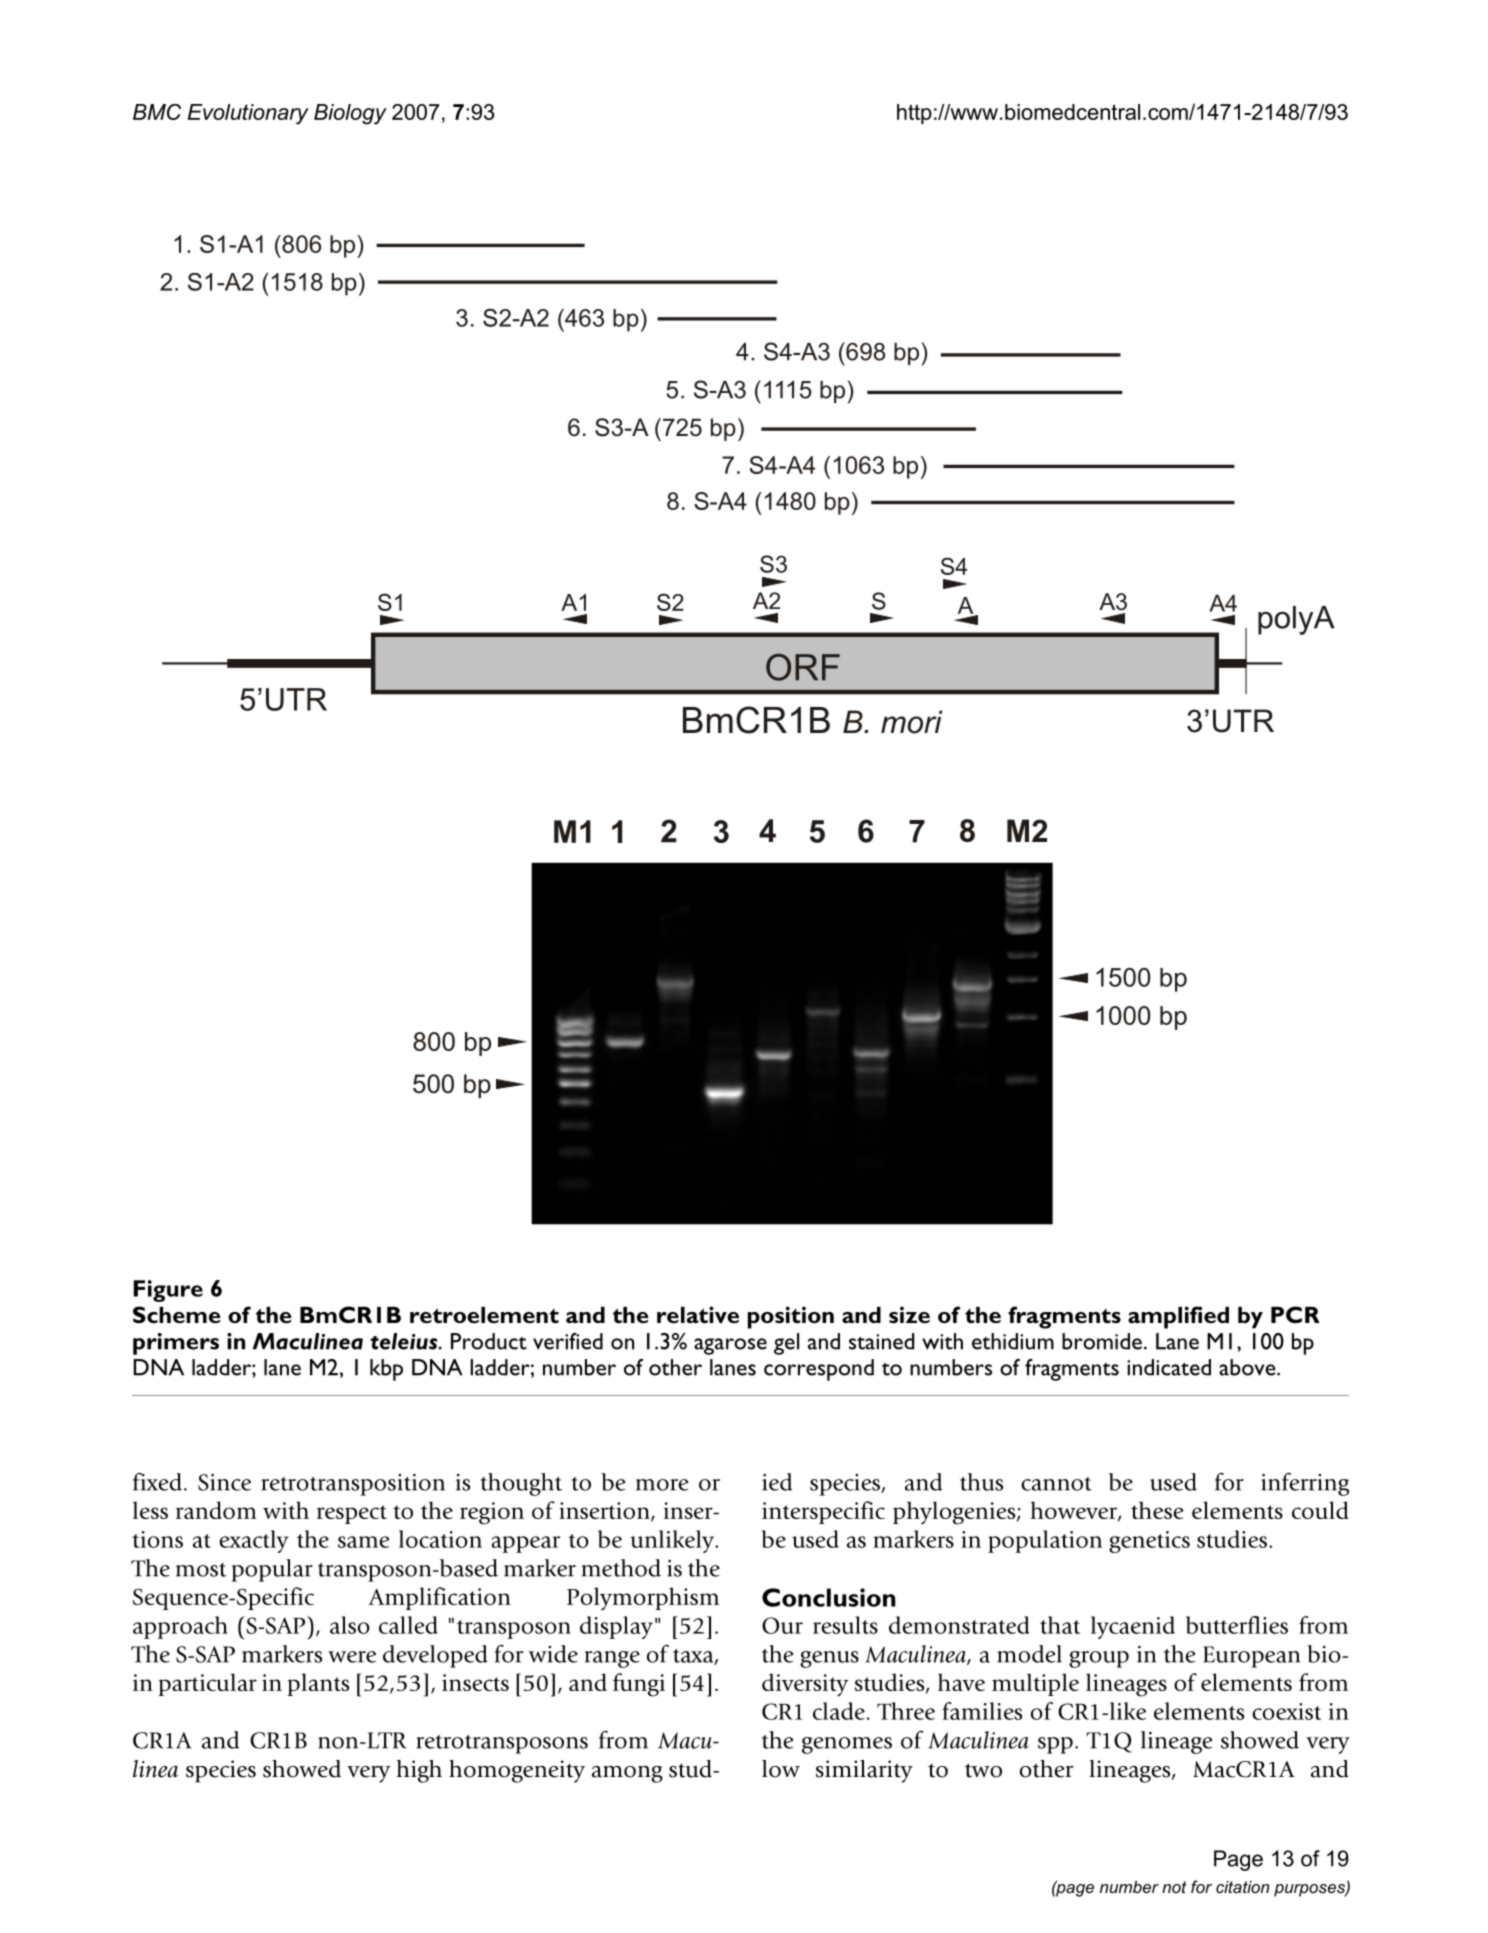 The height and width of the screenshot is (1933, 1488). Describe the element at coordinates (350, 114) in the screenshot. I see `Biology` at that location.
